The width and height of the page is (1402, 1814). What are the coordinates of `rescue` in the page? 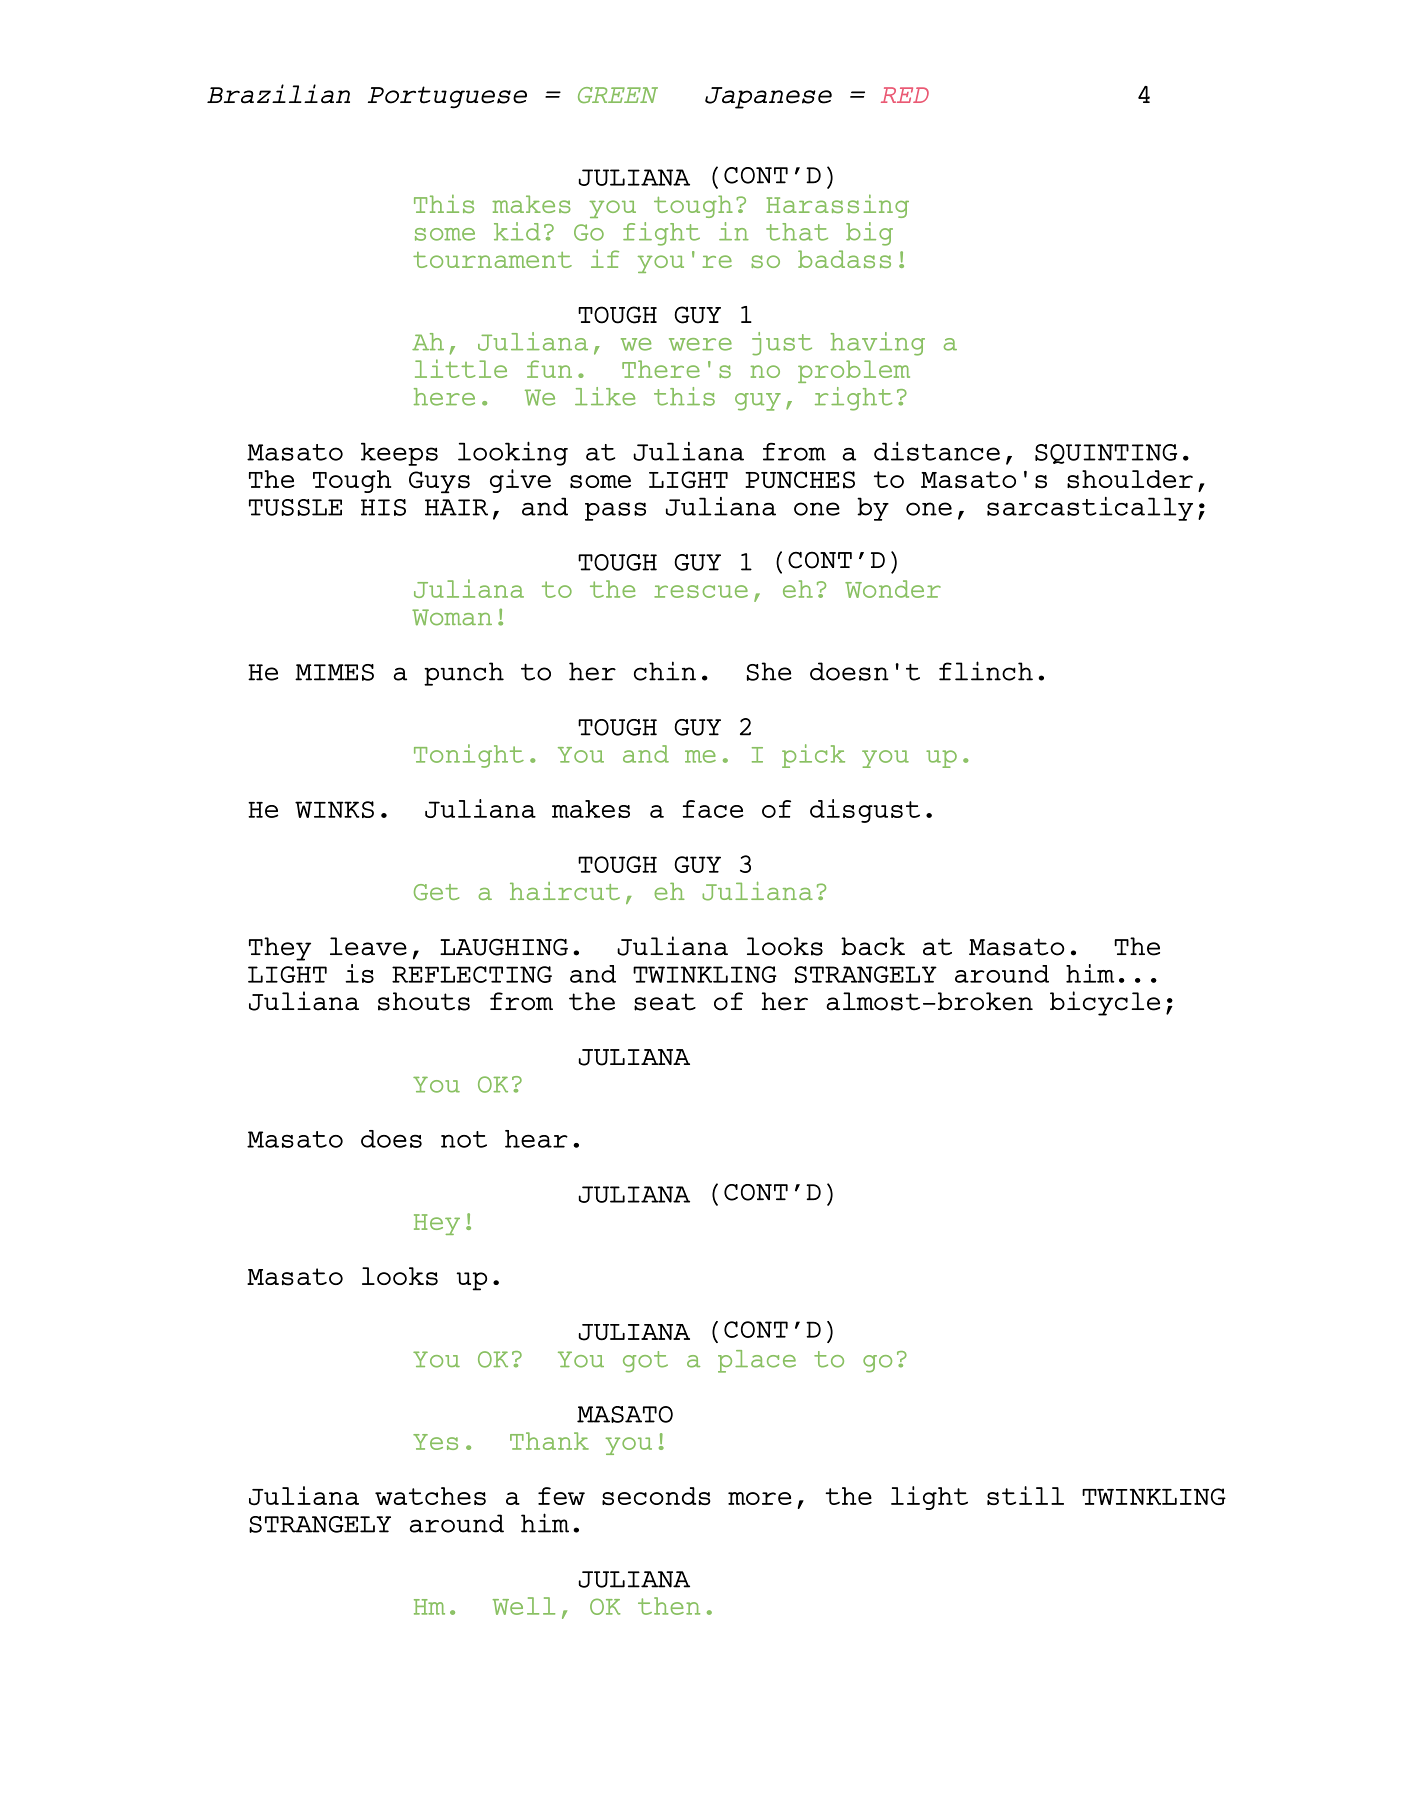 It's located at (701, 591).
